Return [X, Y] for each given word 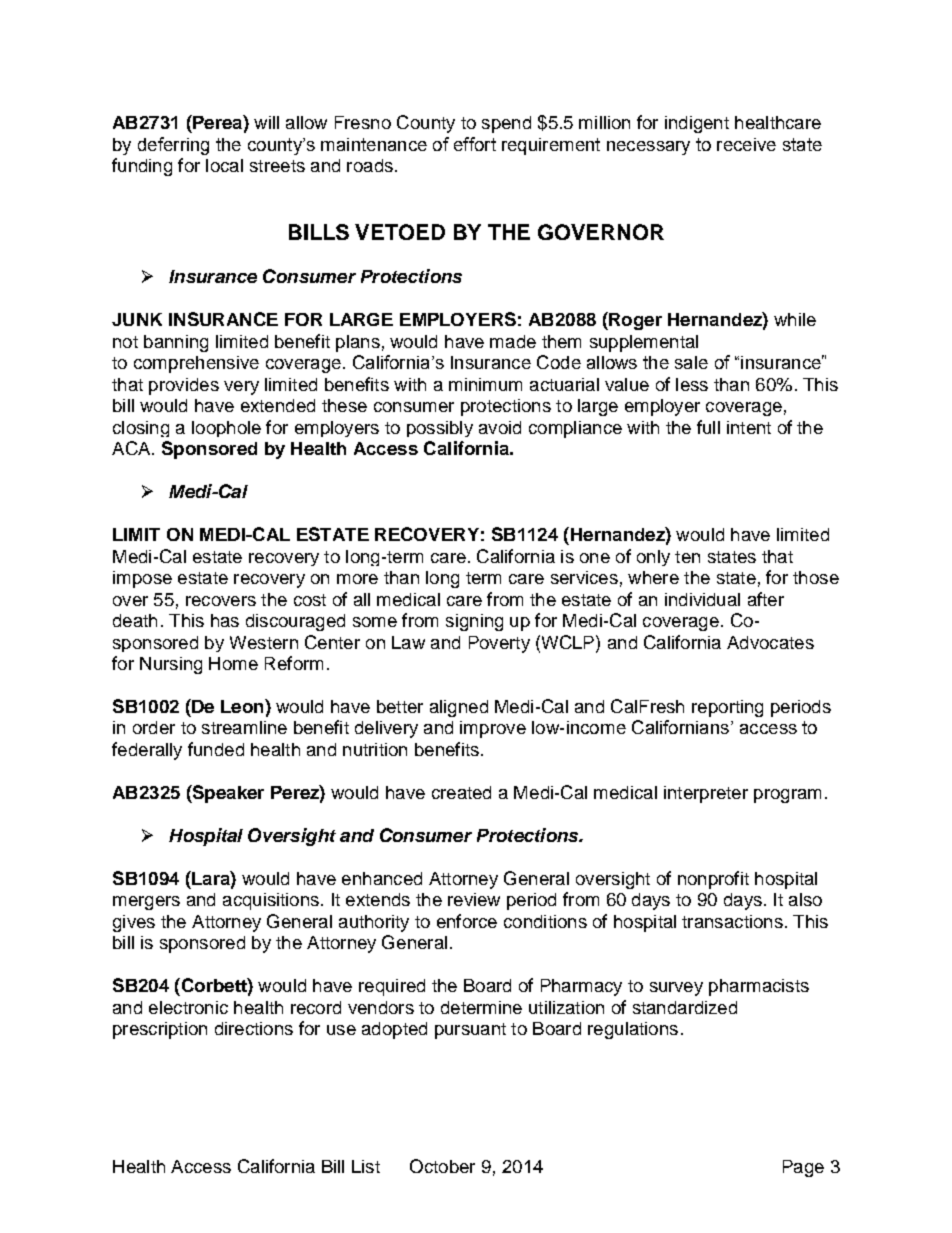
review [474, 899]
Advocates [770, 642]
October [442, 1166]
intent [749, 427]
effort [475, 144]
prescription [160, 1030]
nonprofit [713, 880]
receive [746, 144]
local [224, 165]
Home [233, 663]
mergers [146, 903]
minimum [485, 384]
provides [184, 386]
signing [474, 622]
